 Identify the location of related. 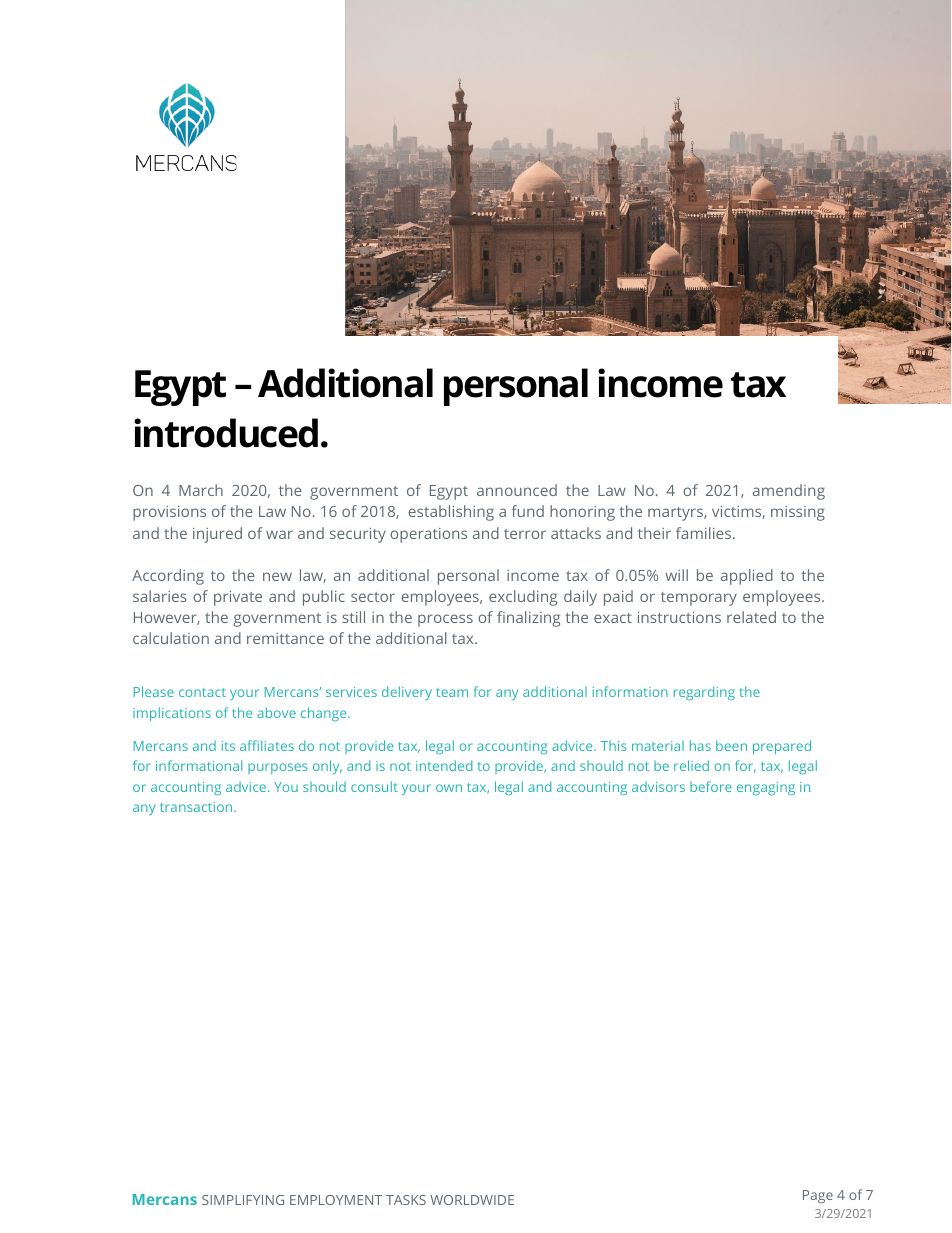
(751, 617).
